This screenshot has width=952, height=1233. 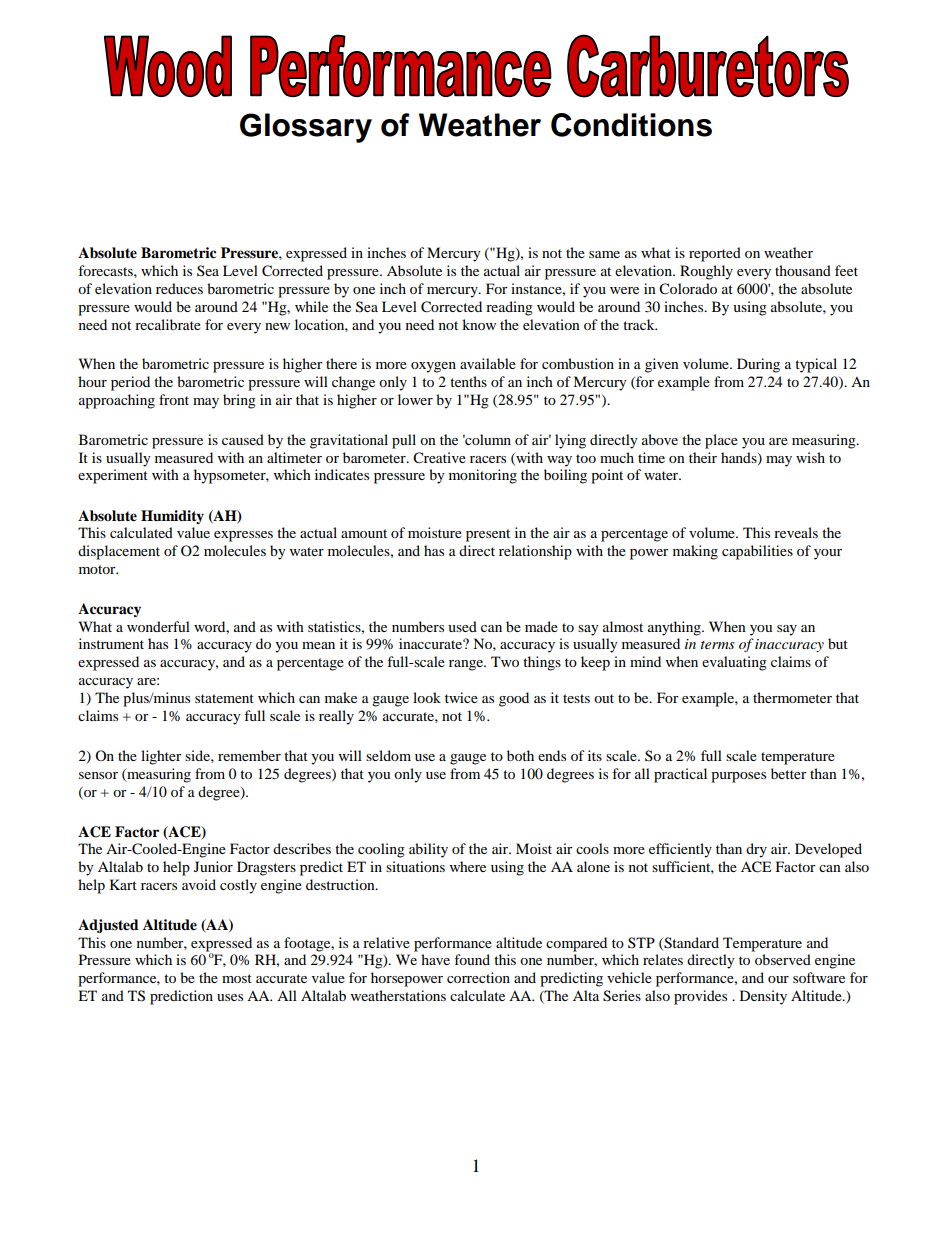 What do you see at coordinates (631, 125) in the screenshot?
I see `Conditions` at bounding box center [631, 125].
